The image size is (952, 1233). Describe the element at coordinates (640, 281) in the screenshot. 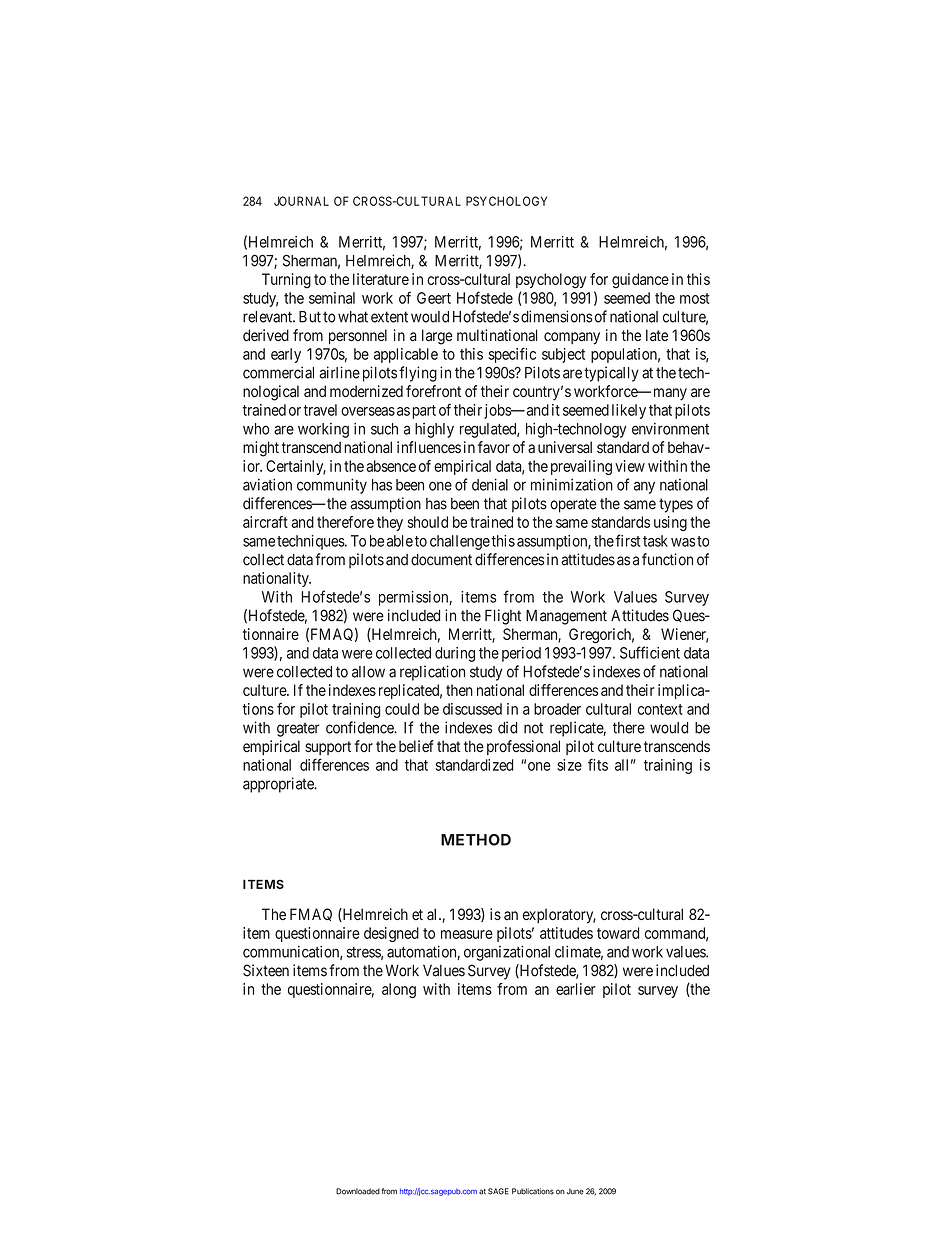

I see `guidance` at that location.
